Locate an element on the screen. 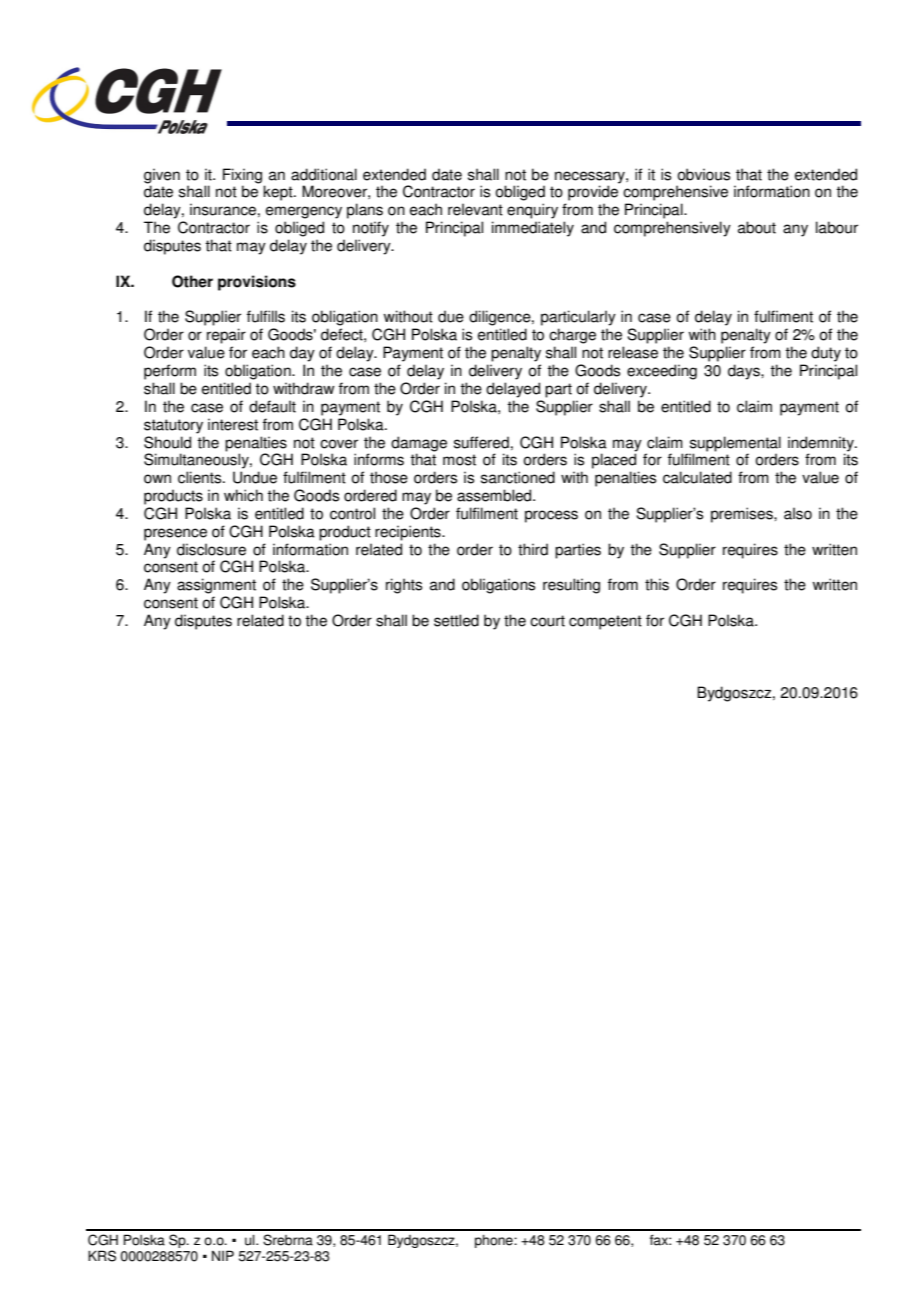 This screenshot has height=1308, width=924. court is located at coordinates (547, 621).
